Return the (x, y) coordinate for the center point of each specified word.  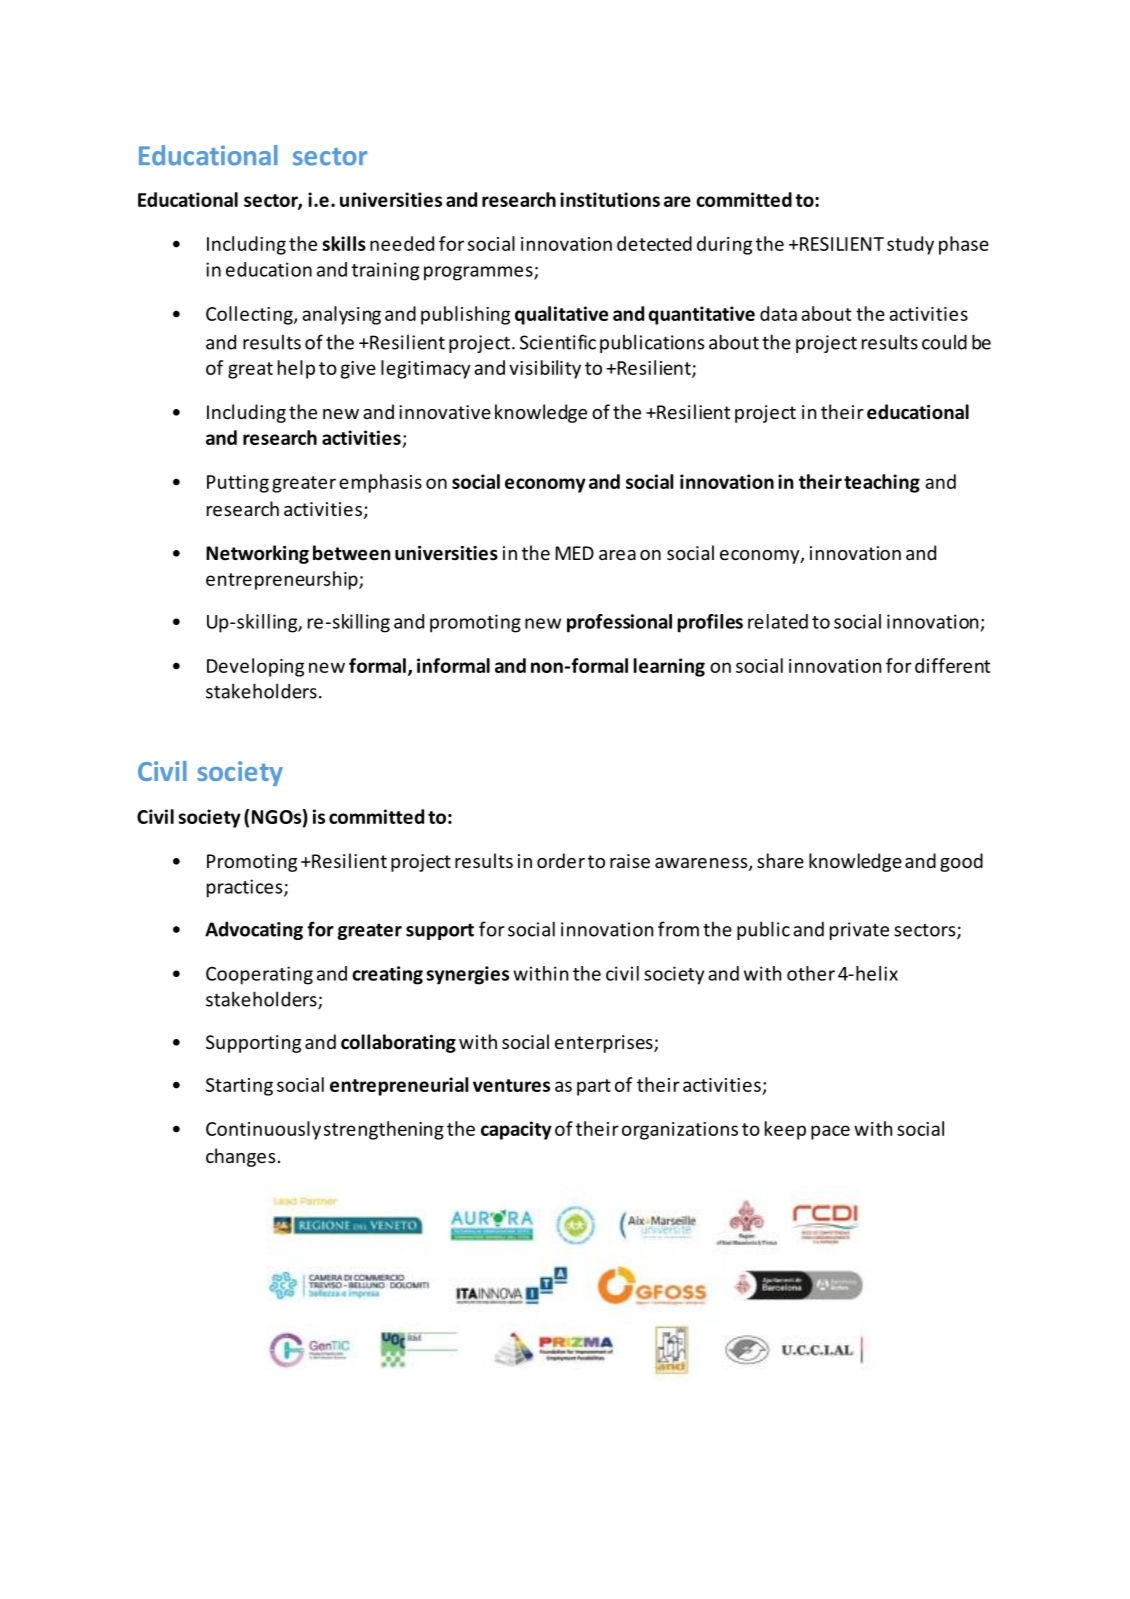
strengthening (384, 1130)
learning (669, 667)
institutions (610, 199)
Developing (255, 667)
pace (830, 1132)
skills (344, 243)
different (952, 665)
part (594, 1087)
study (910, 245)
